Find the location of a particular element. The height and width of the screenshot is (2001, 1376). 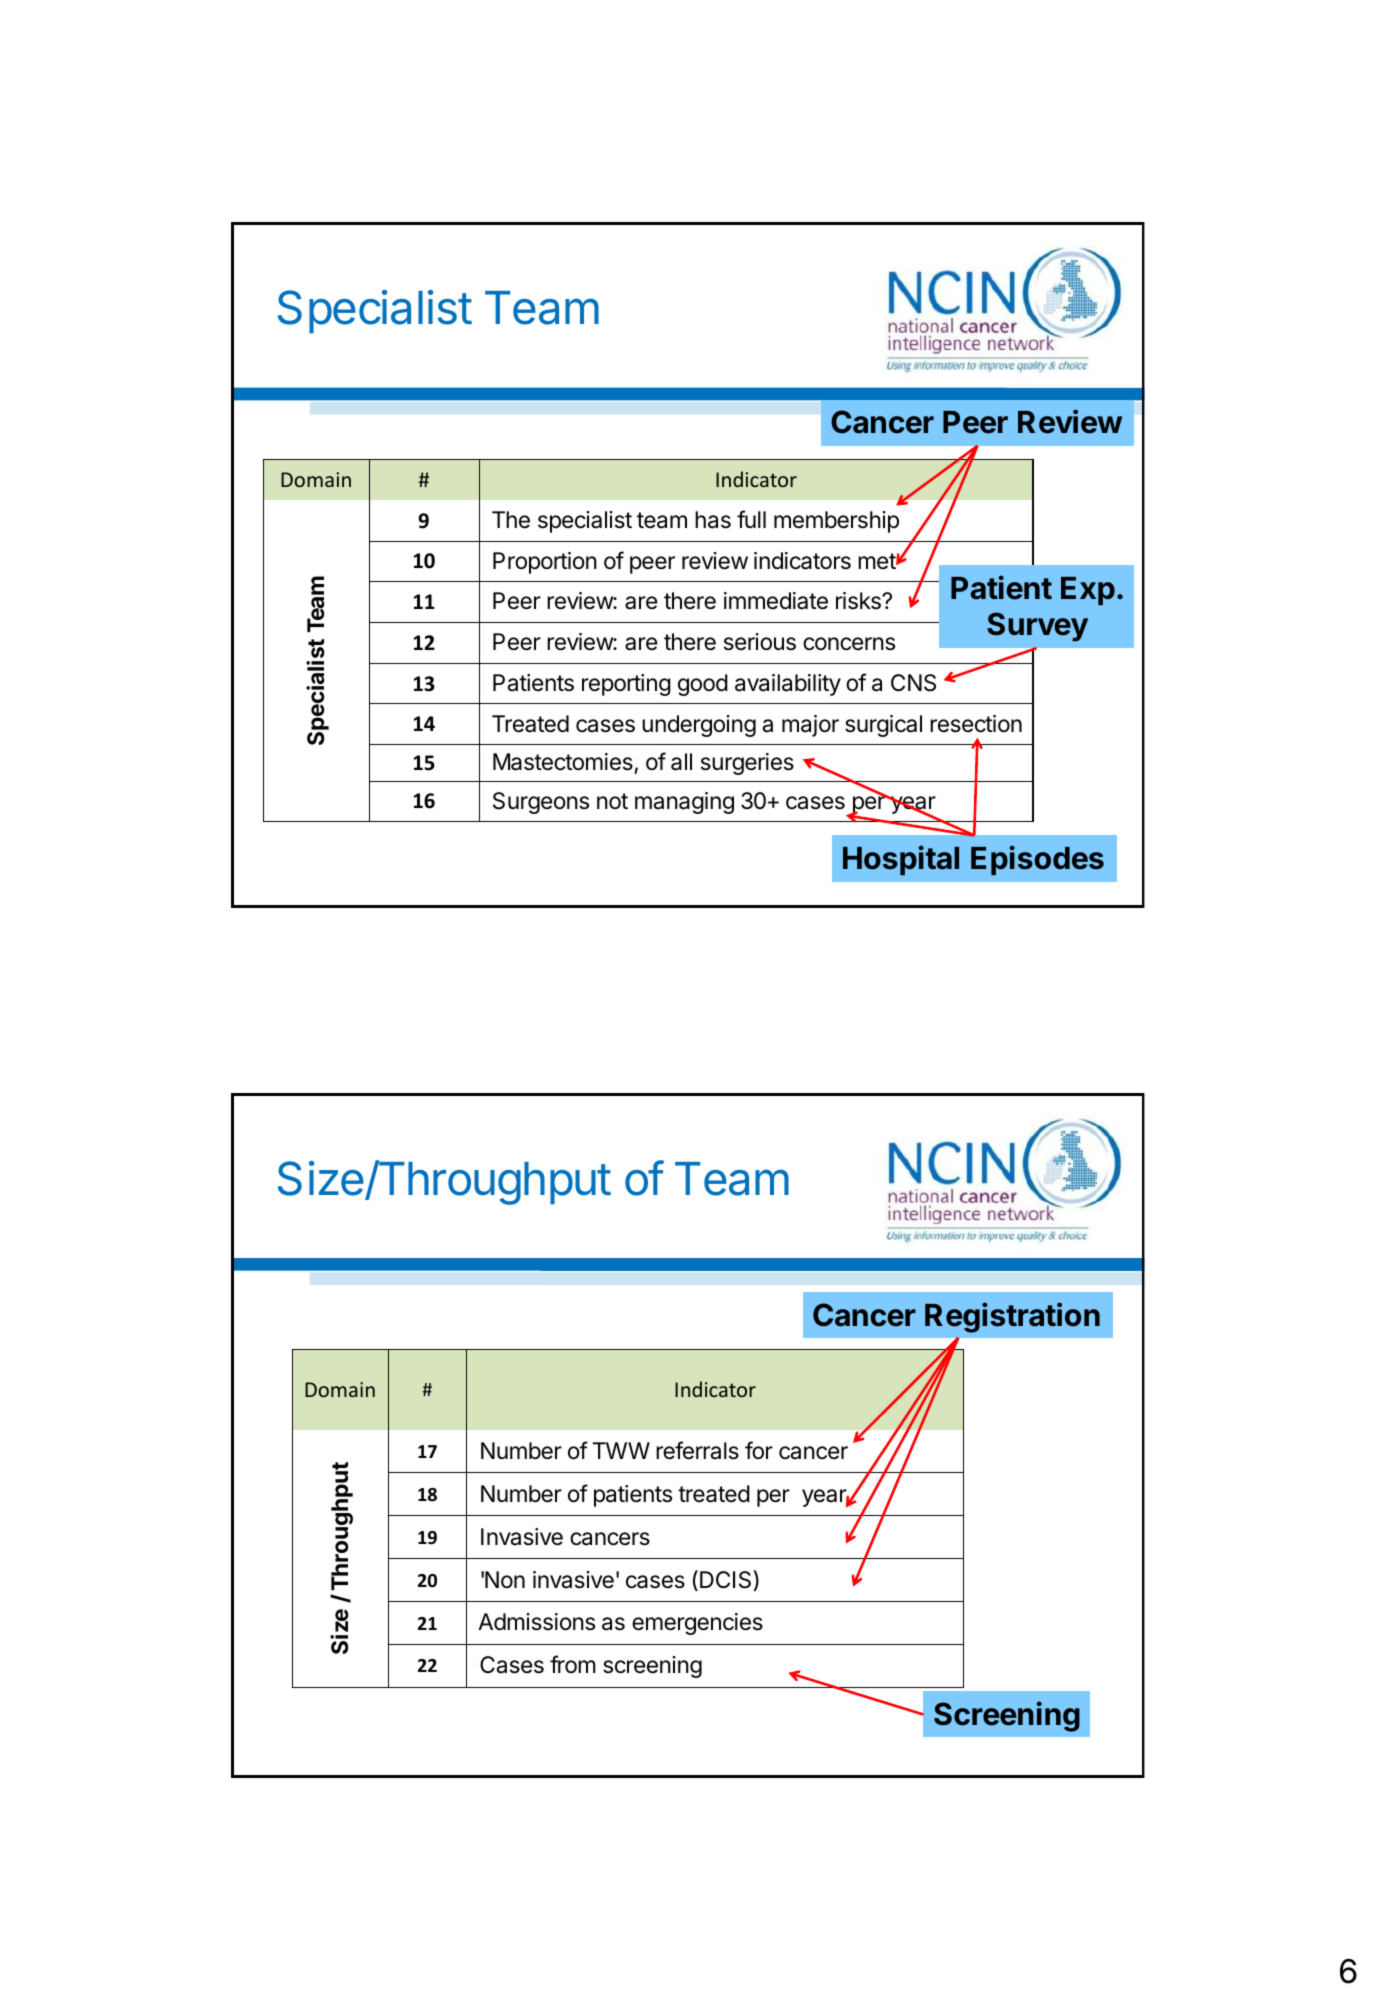

Registration is located at coordinates (1012, 1317).
